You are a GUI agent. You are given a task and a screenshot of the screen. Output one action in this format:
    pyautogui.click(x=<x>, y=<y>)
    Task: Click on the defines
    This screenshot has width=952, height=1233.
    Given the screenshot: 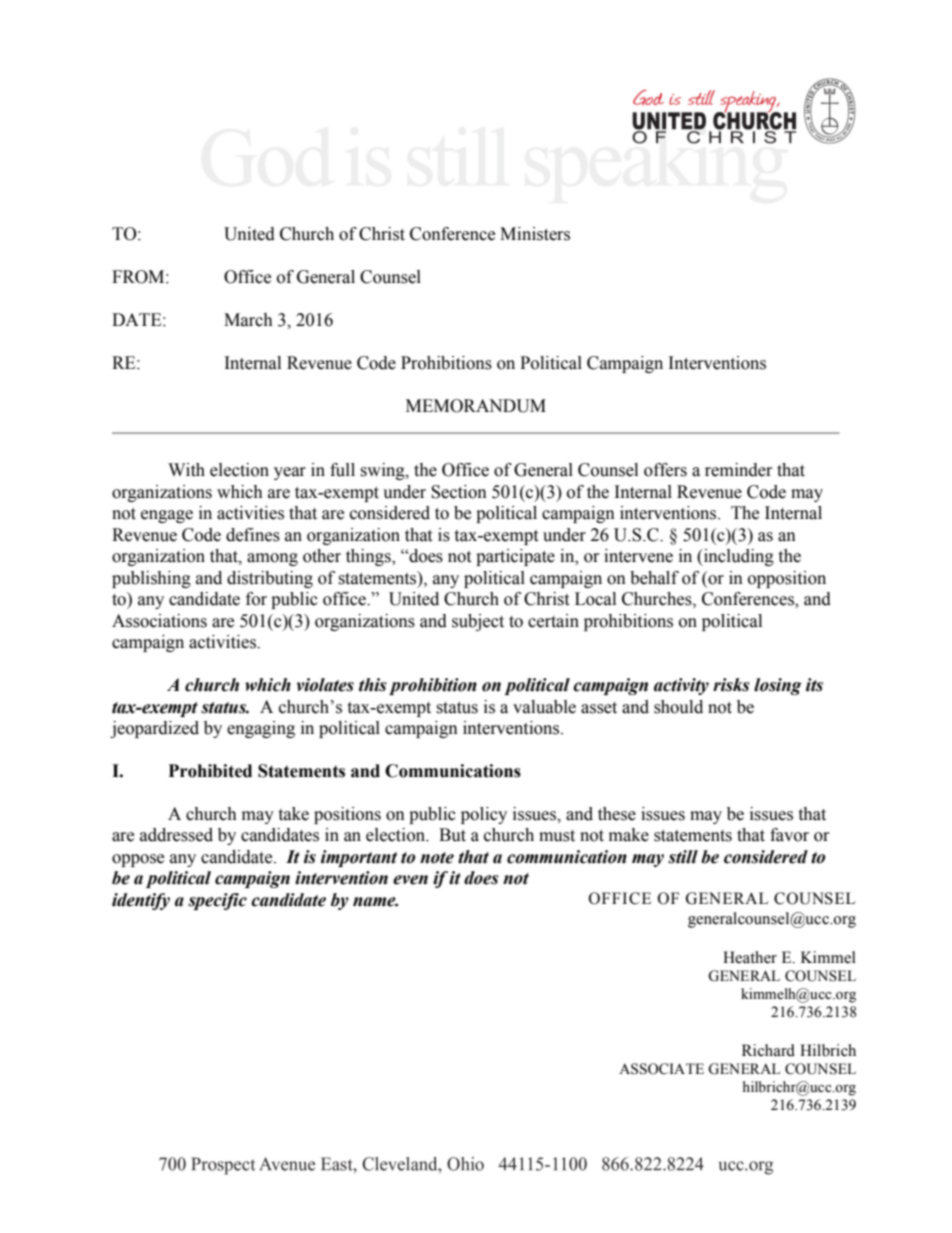 What is the action you would take?
    pyautogui.click(x=253, y=535)
